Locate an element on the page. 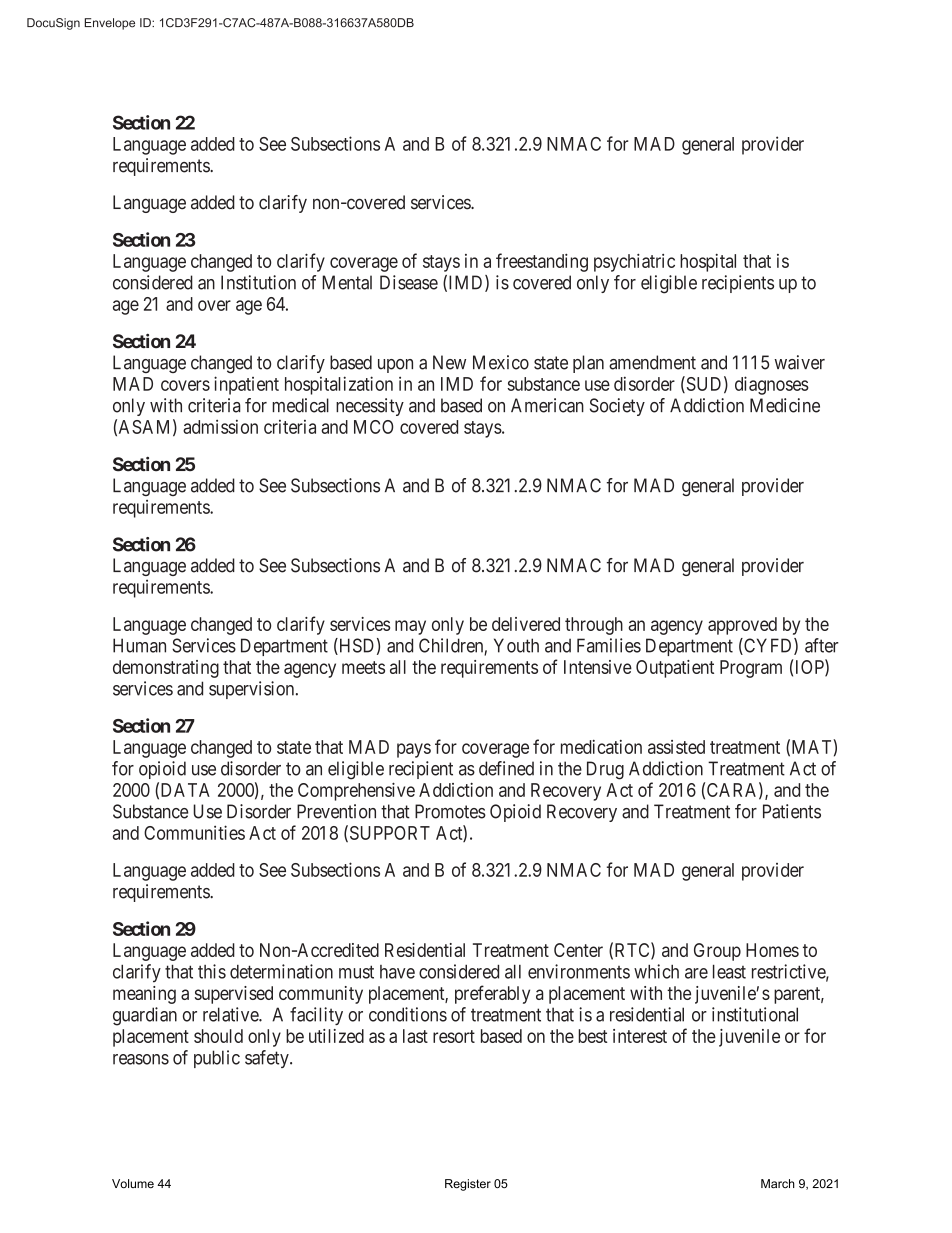 The width and height of the document is (952, 1233). Mental is located at coordinates (347, 282).
